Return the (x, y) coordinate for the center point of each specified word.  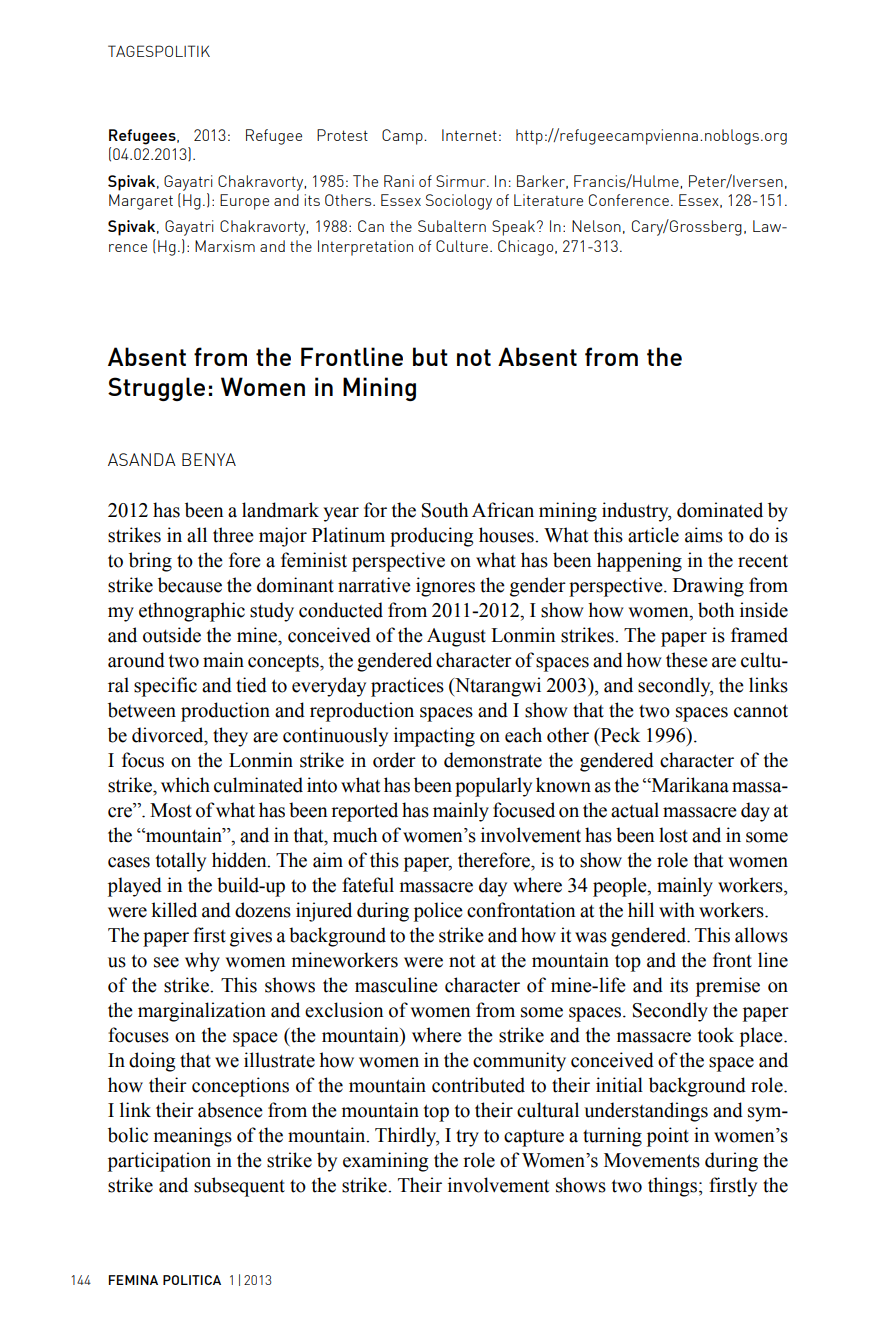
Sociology (459, 202)
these (687, 660)
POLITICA (192, 1280)
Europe (244, 202)
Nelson (596, 226)
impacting (434, 737)
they (230, 737)
